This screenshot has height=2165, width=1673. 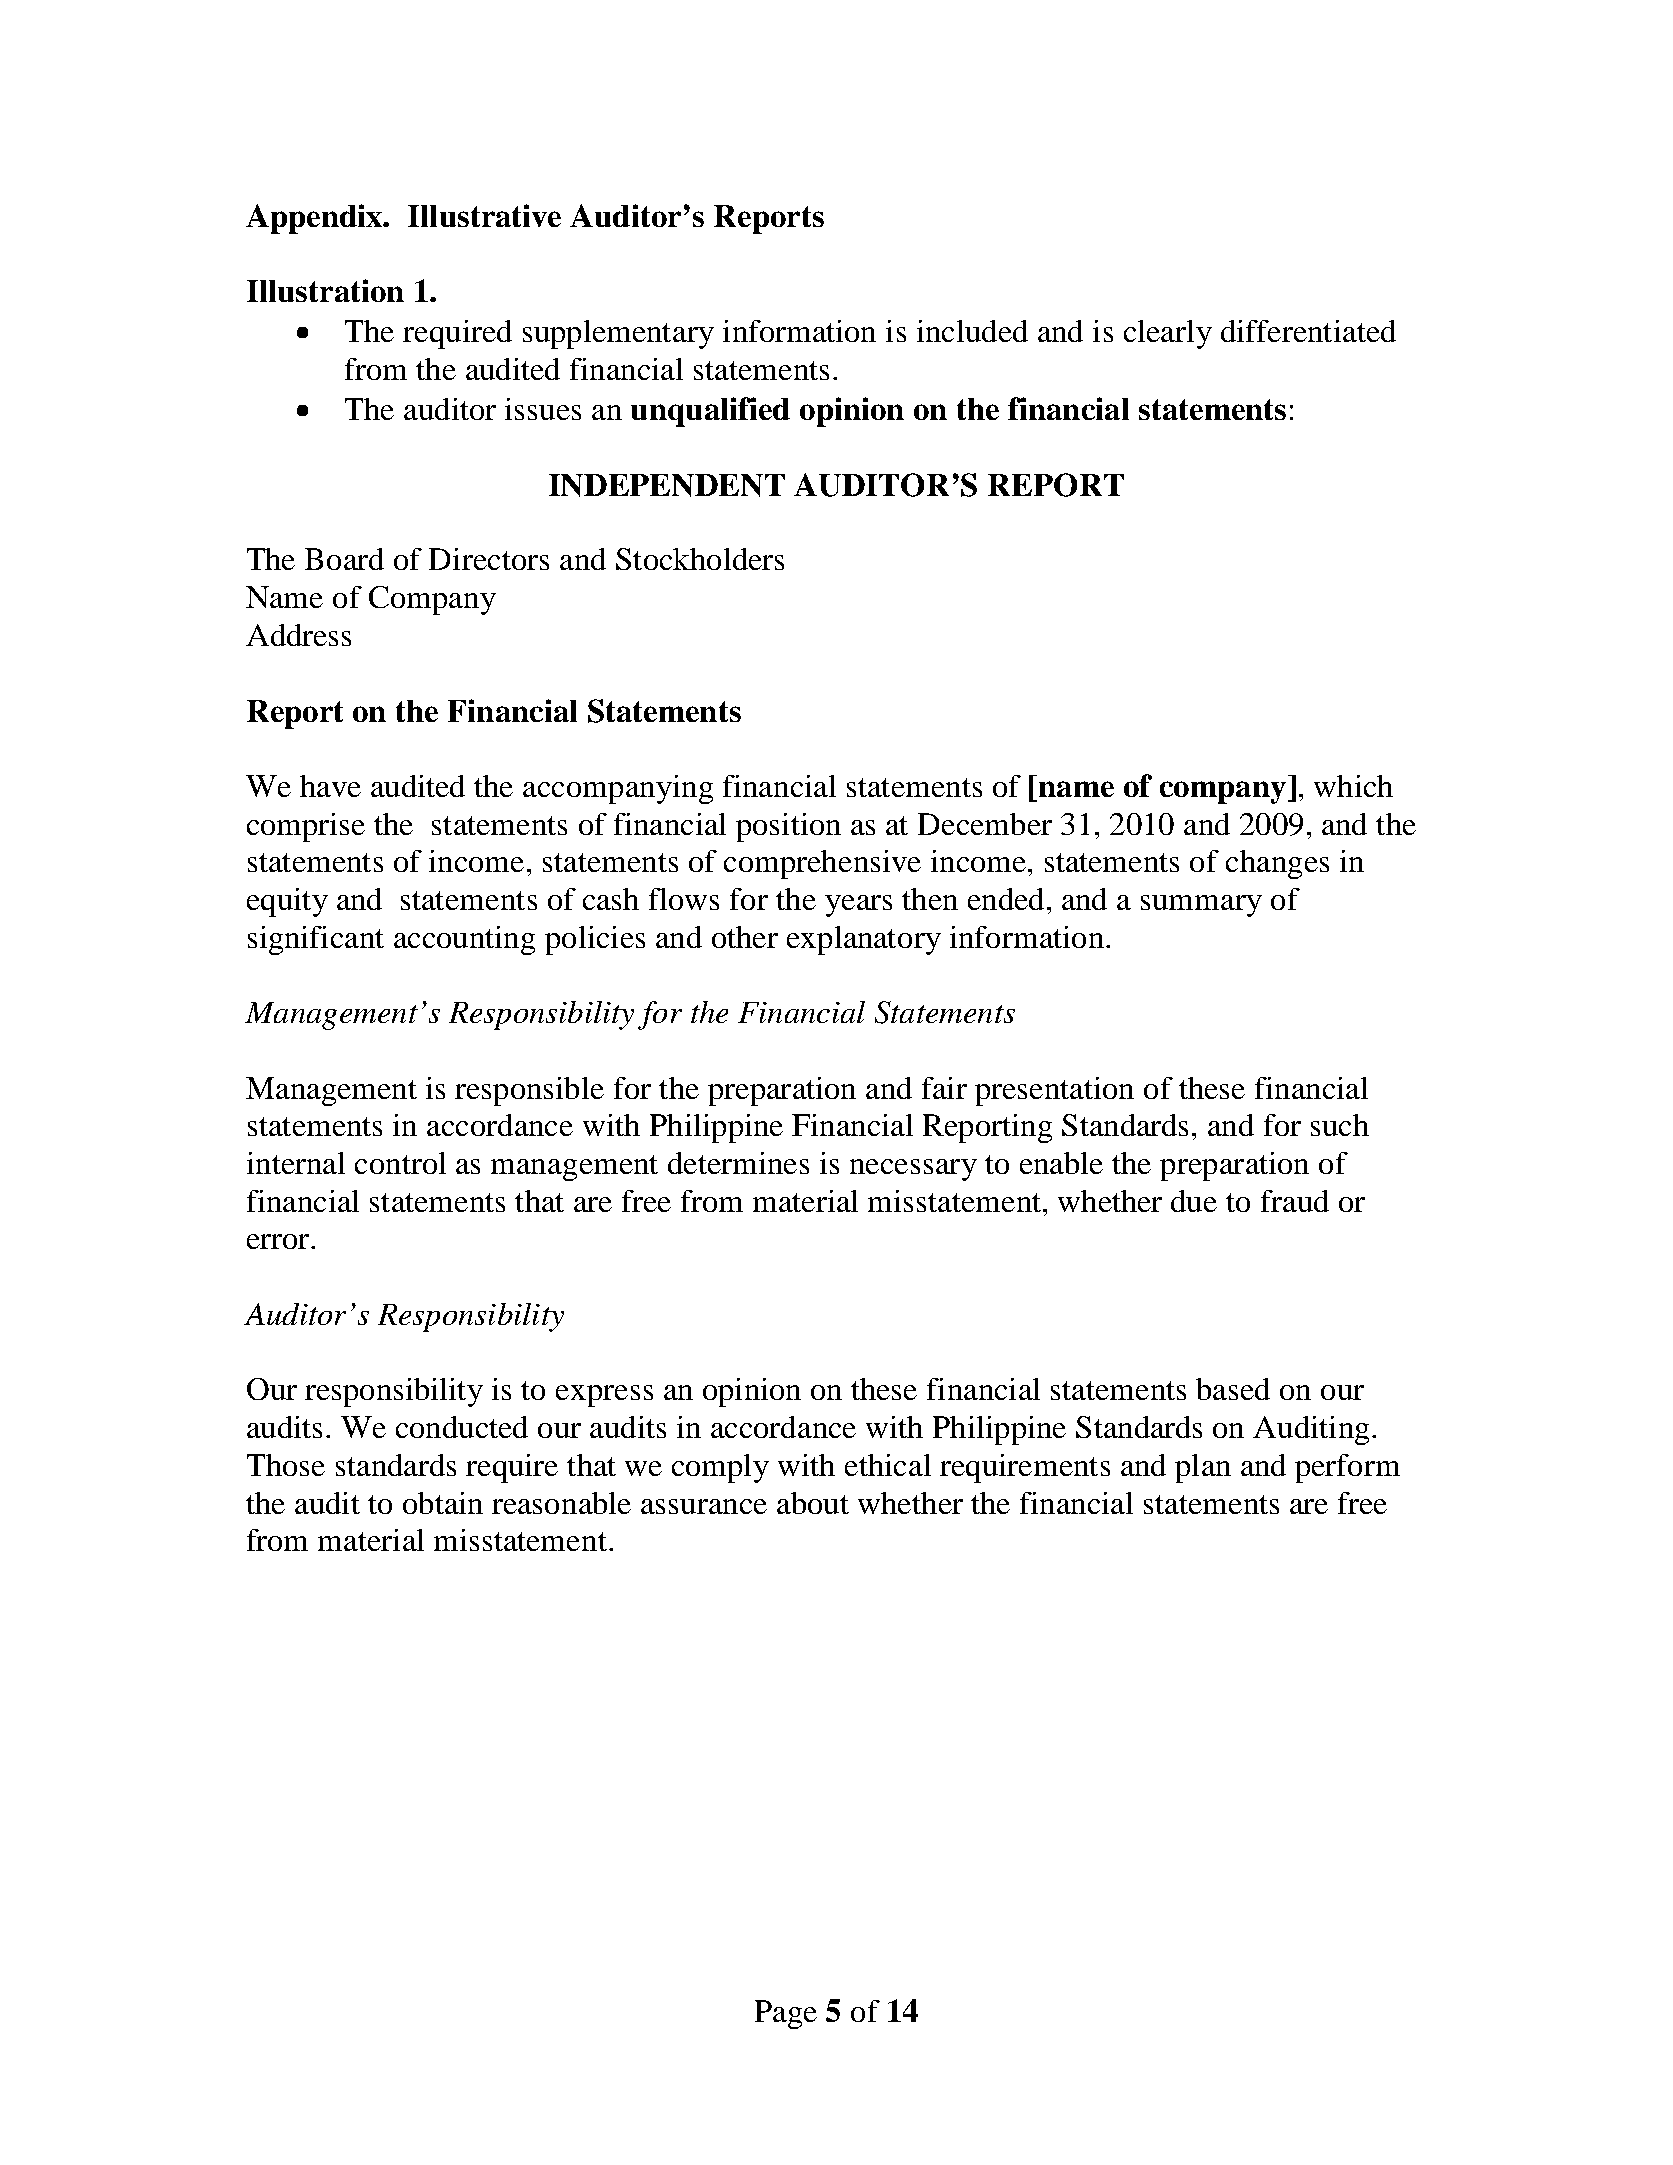 What do you see at coordinates (330, 786) in the screenshot?
I see `have` at bounding box center [330, 786].
